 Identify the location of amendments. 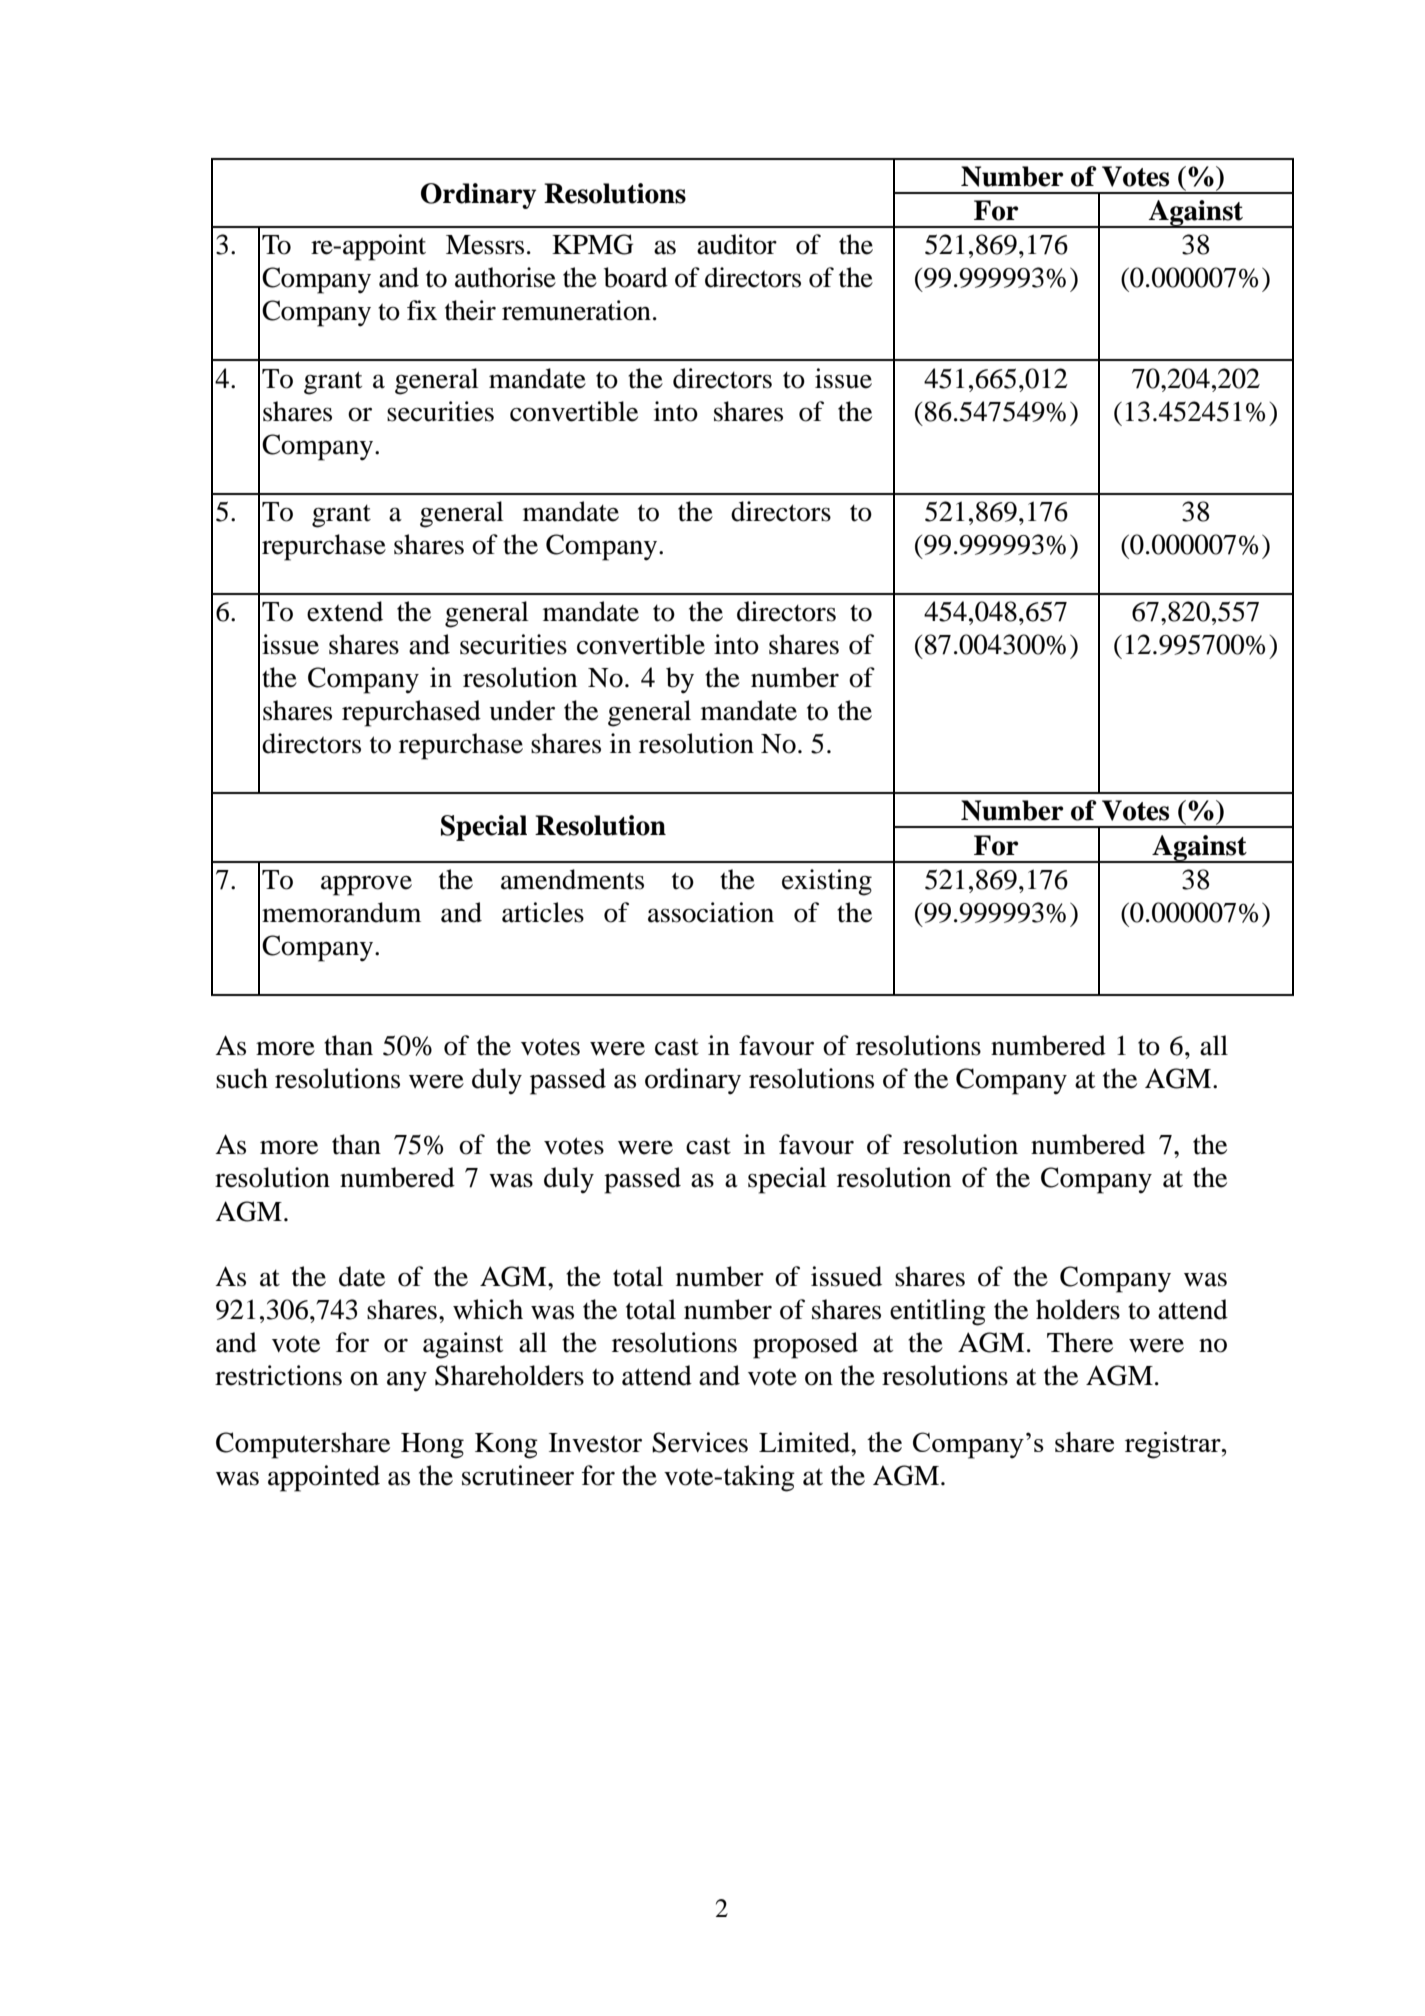
(572, 879).
